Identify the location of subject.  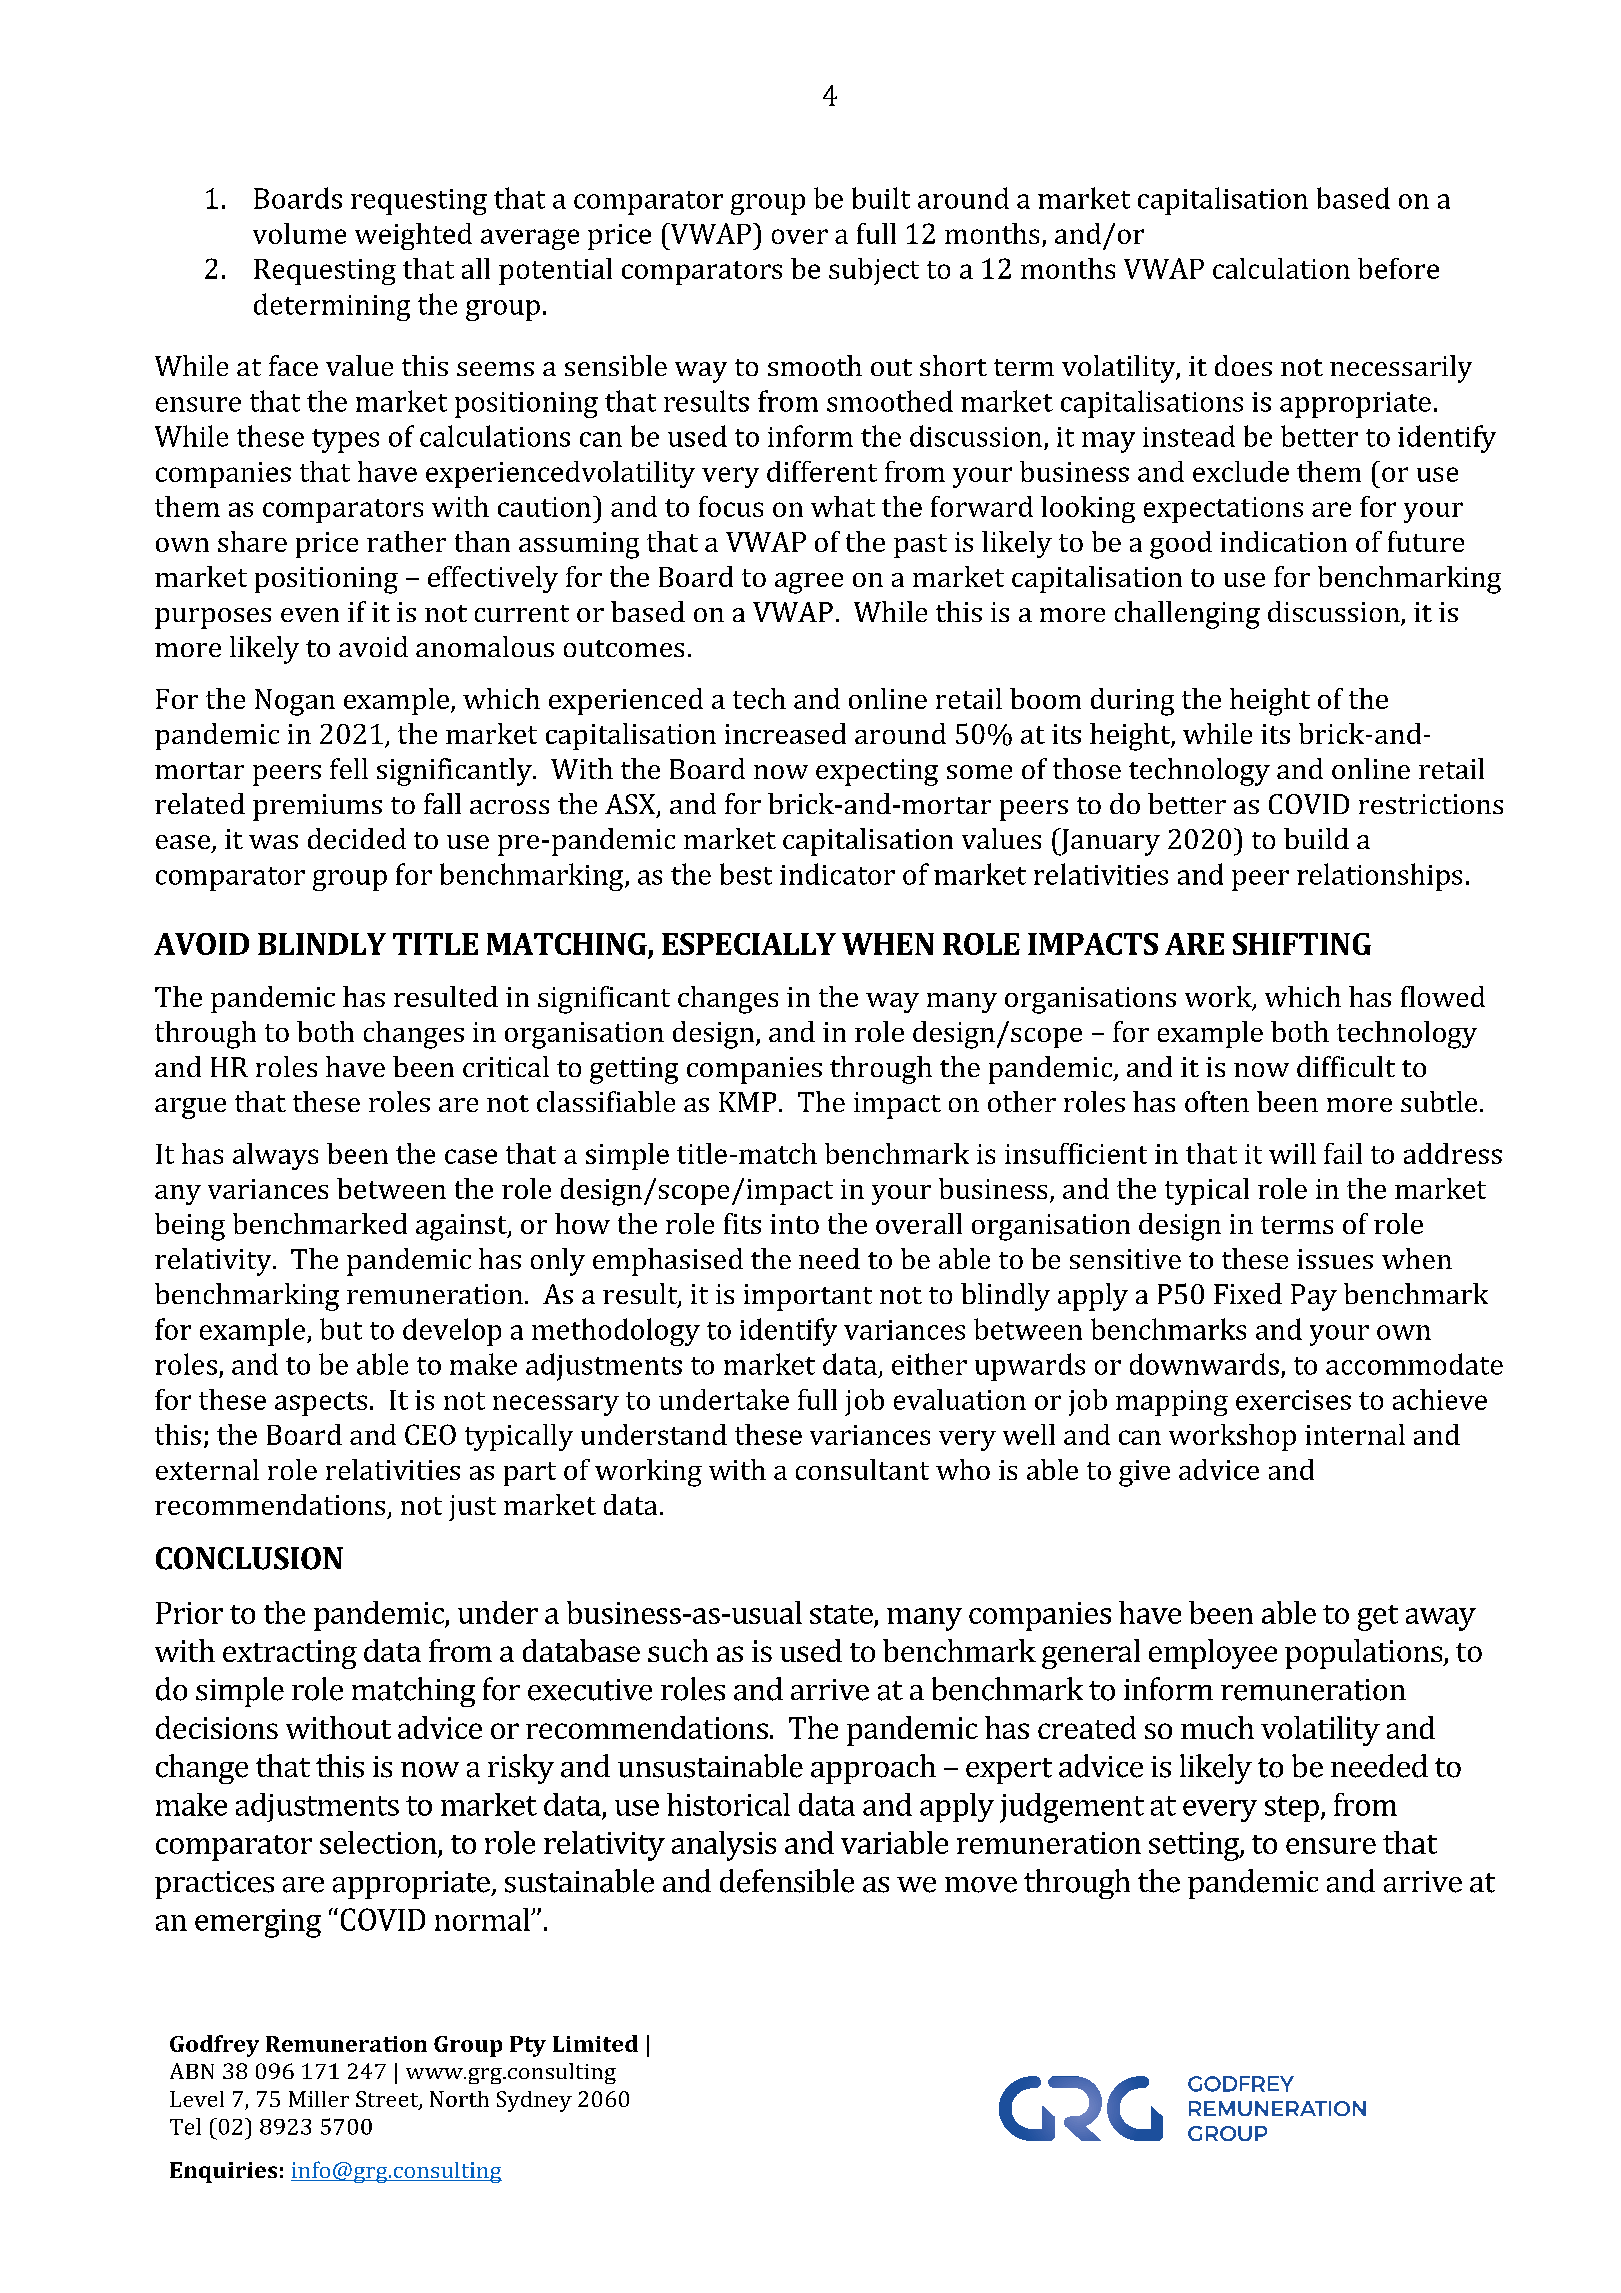
(874, 271).
